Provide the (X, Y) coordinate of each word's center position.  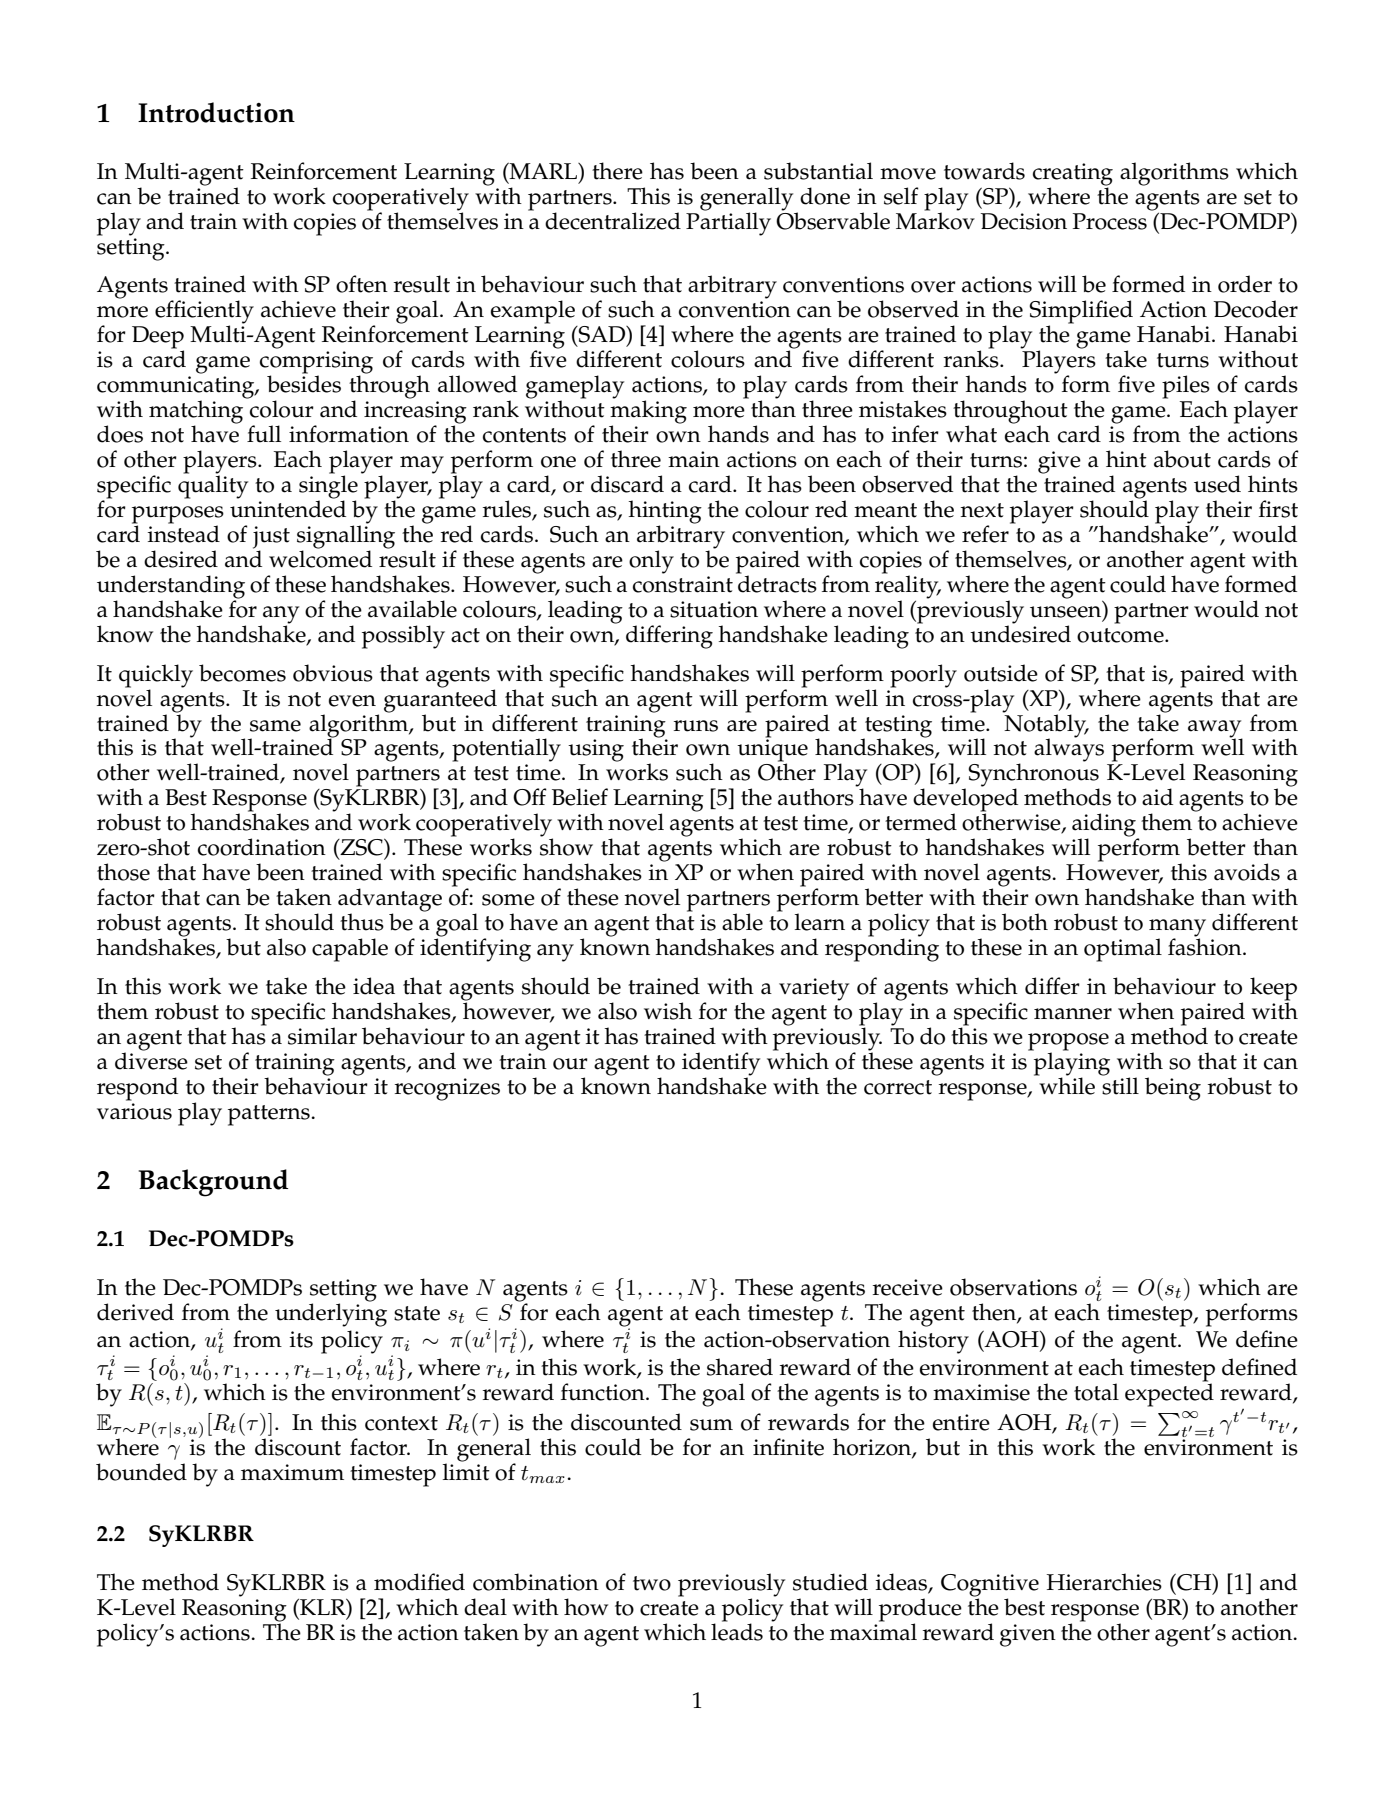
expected (1169, 1394)
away (1215, 729)
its (301, 1339)
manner (1073, 1014)
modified (419, 1582)
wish (668, 1011)
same (275, 726)
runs (696, 726)
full (264, 434)
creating (1073, 175)
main (694, 459)
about (1182, 459)
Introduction (216, 112)
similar (322, 1036)
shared (740, 1367)
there (617, 171)
